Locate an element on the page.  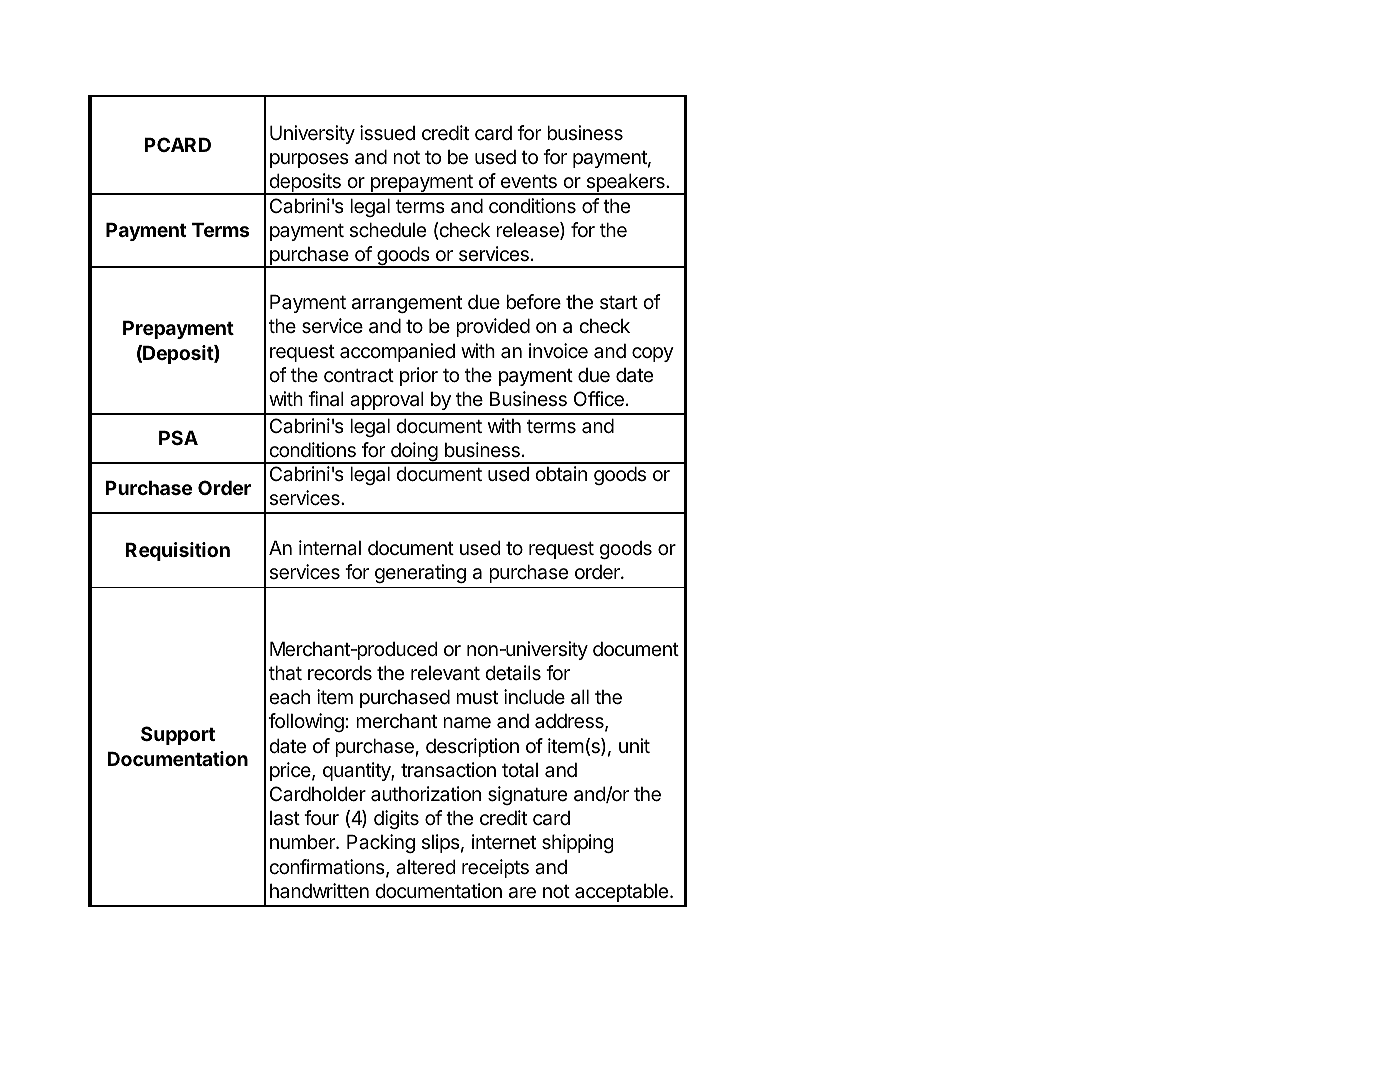
relevant is located at coordinates (445, 673).
